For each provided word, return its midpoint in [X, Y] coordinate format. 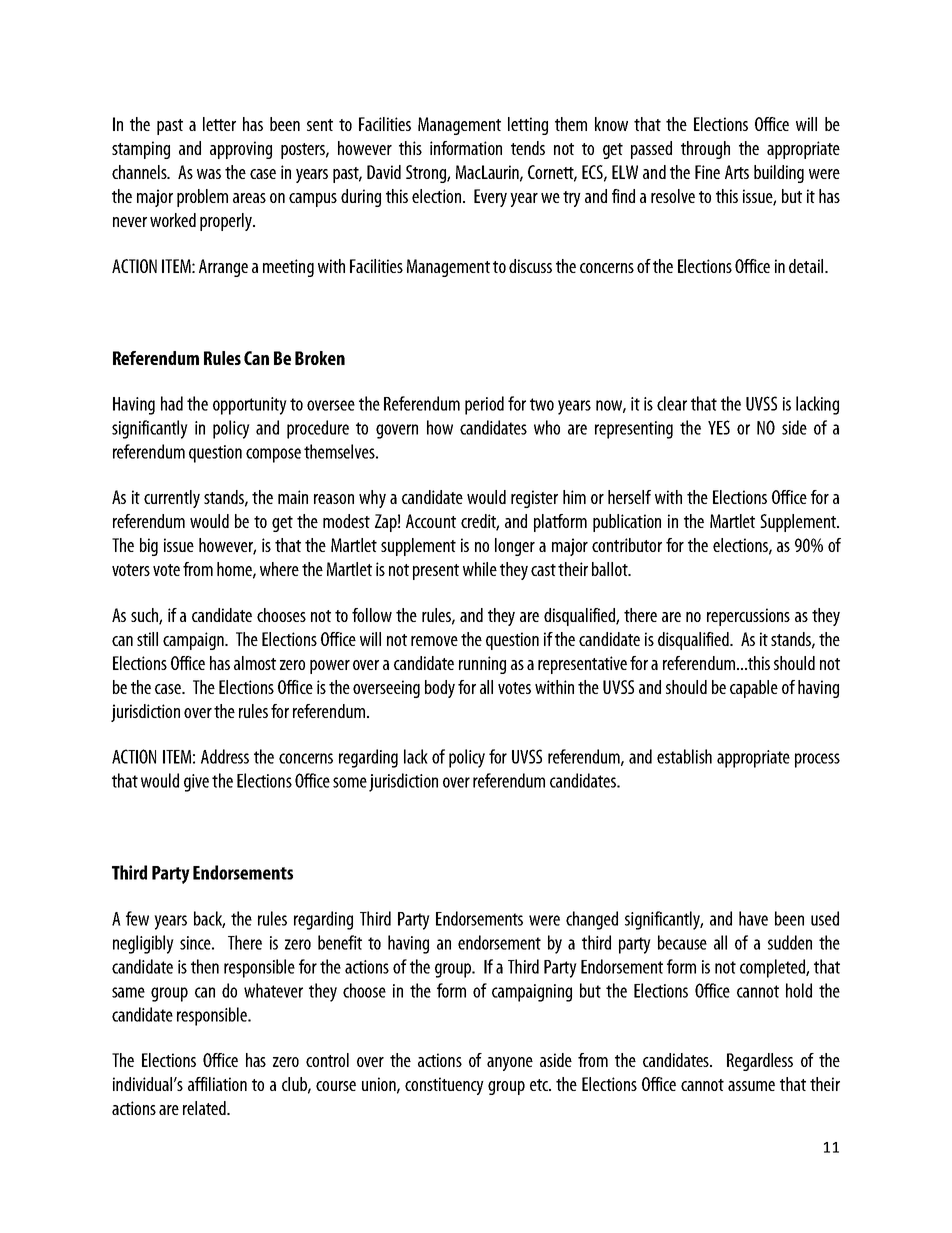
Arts [737, 172]
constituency [444, 1086]
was [209, 174]
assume [751, 1086]
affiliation [217, 1084]
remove [434, 641]
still [147, 639]
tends [528, 148]
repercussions [748, 617]
